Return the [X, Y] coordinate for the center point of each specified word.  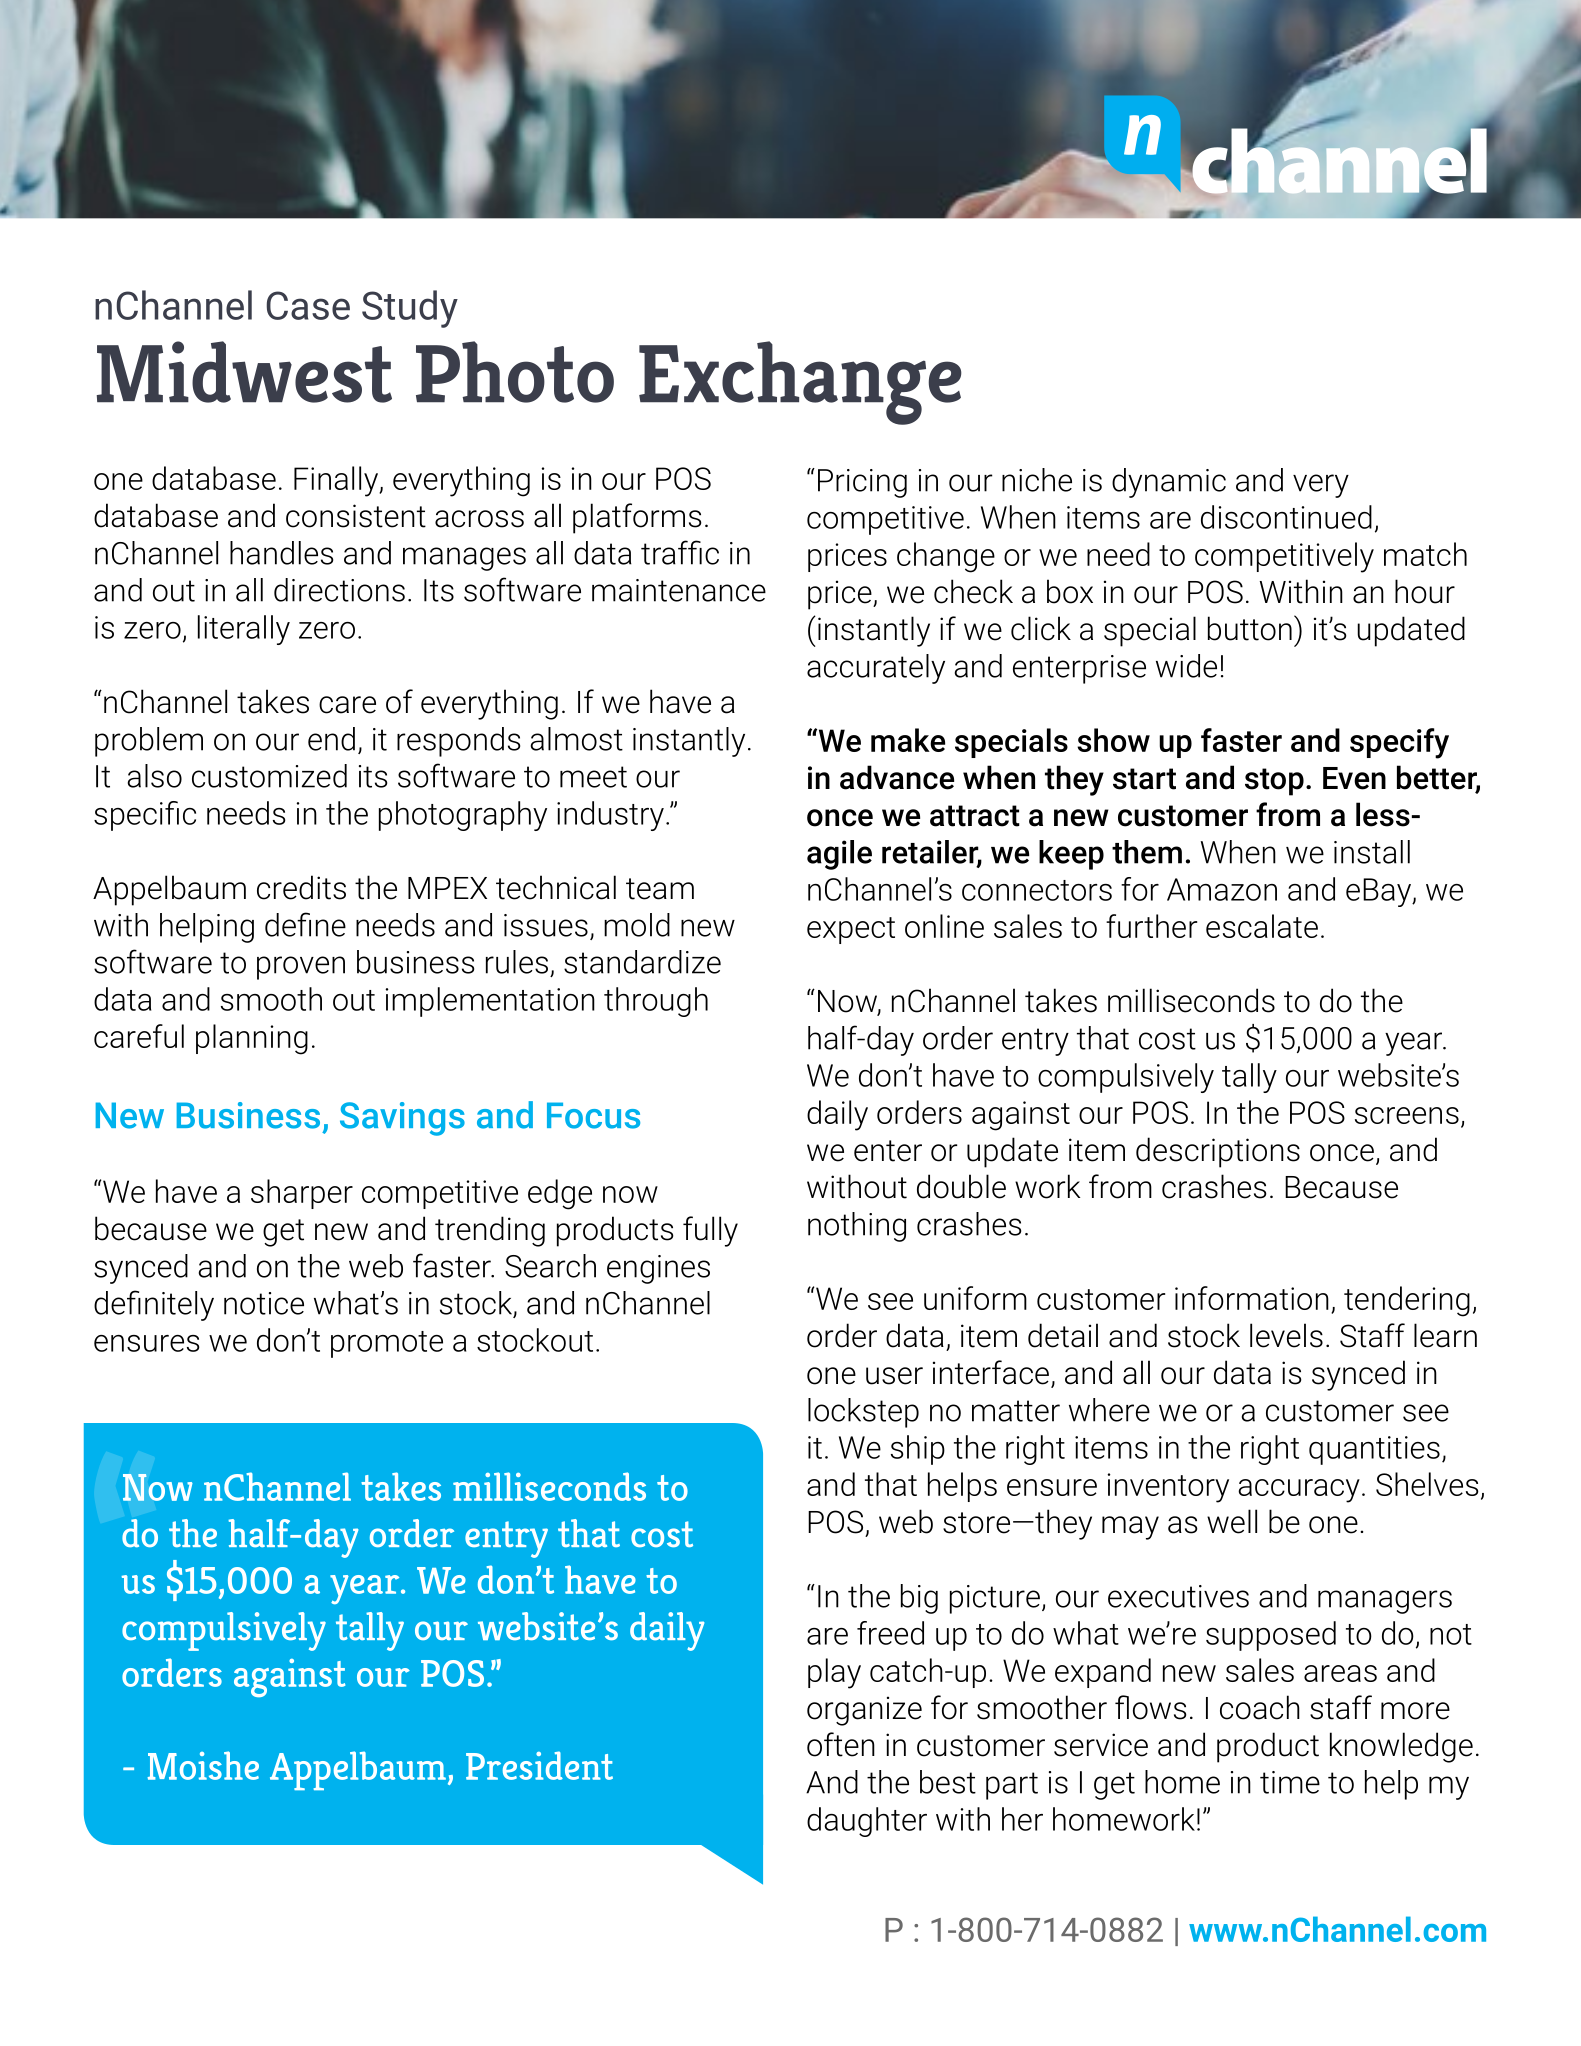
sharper [302, 1194]
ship [918, 1450]
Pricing [862, 483]
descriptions [1218, 1152]
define [305, 924]
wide [1186, 666]
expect [851, 930]
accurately [876, 669]
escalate [1262, 926]
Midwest [244, 372]
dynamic [1169, 483]
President [539, 1765]
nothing [857, 1227]
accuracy [1299, 1491]
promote [387, 1344]
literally [244, 630]
